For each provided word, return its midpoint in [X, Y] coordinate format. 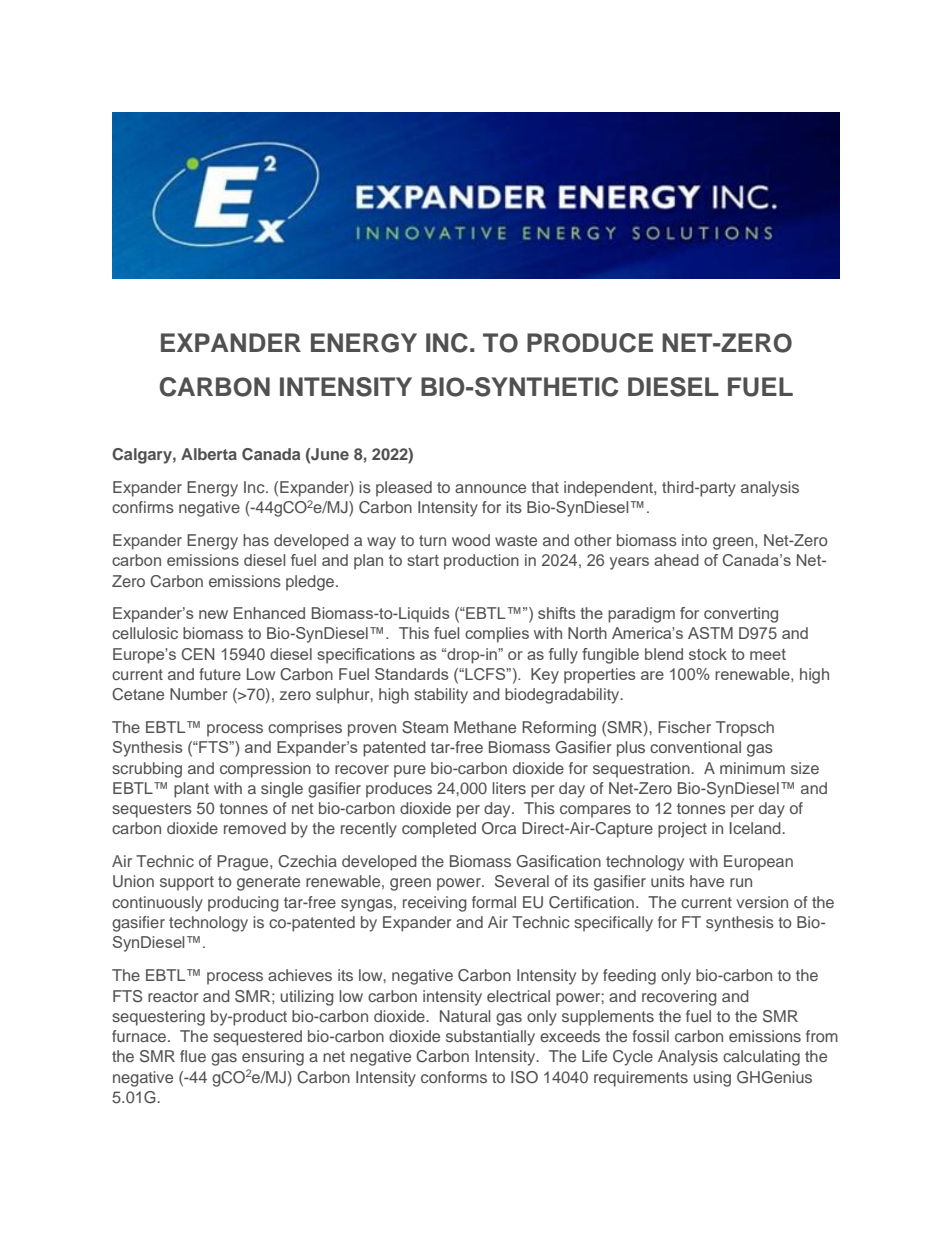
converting [741, 615]
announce [490, 488]
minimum [752, 768]
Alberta [209, 454]
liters [509, 788]
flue [193, 1056]
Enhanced [269, 613]
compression [265, 770]
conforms [454, 1077]
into [694, 540]
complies [497, 635]
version [762, 902]
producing [243, 904]
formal [494, 902]
